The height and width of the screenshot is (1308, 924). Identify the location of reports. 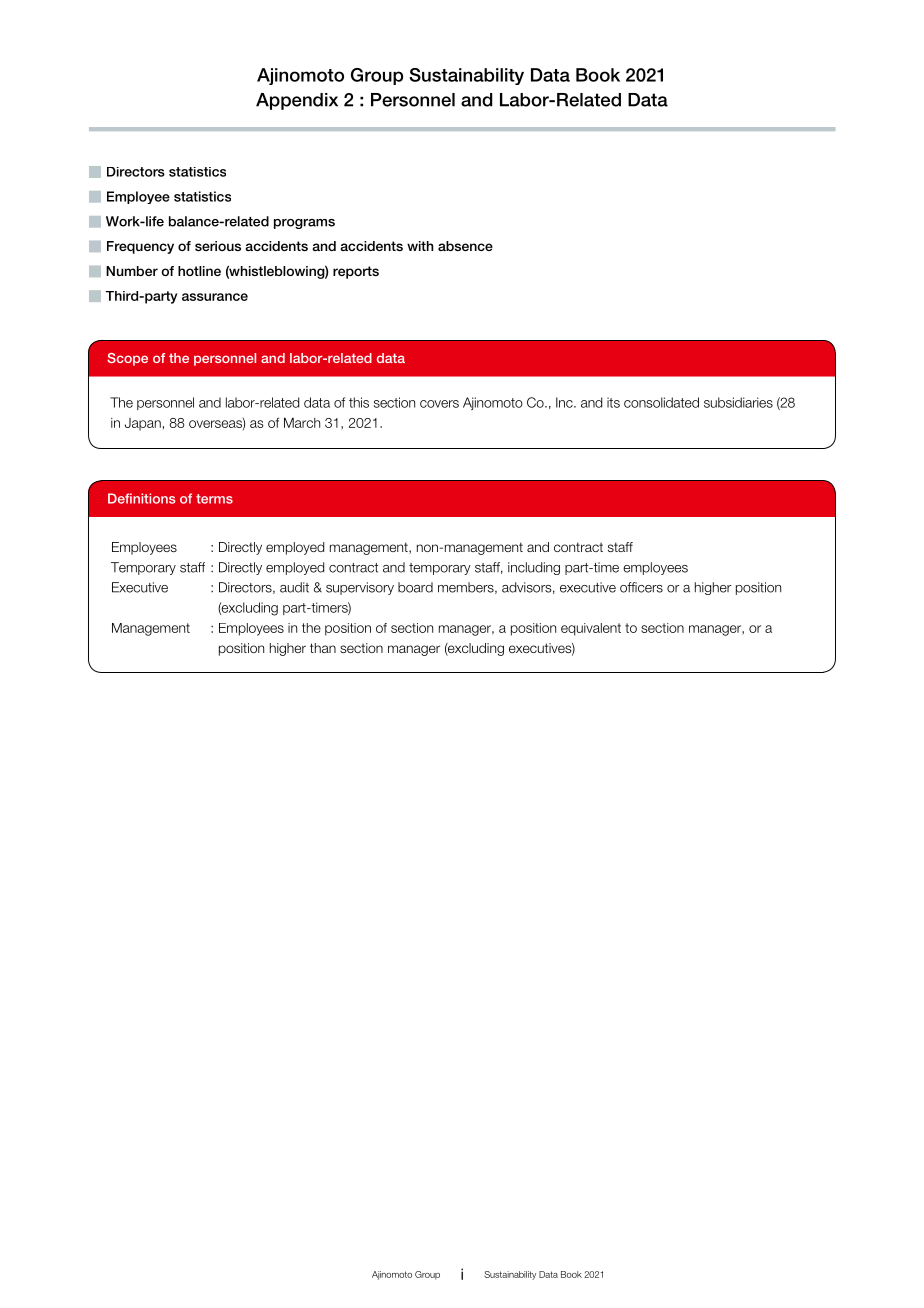
(356, 272).
